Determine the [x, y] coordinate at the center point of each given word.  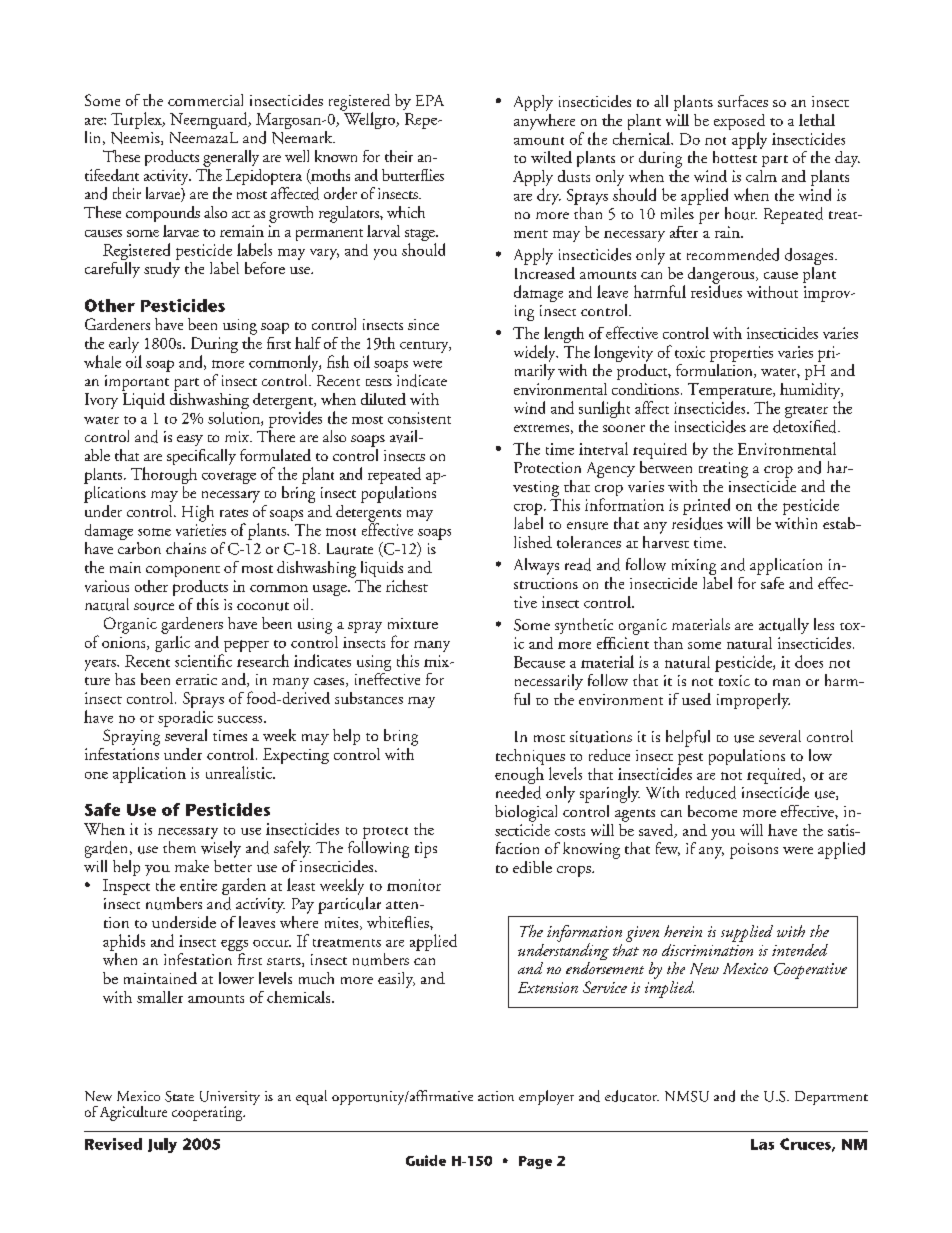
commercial [205, 100]
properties [741, 354]
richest [407, 586]
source [154, 607]
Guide [426, 1160]
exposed [739, 123]
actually [784, 626]
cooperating [208, 1113]
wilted [551, 157]
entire [198, 885]
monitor [414, 885]
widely [536, 353]
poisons [754, 851]
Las [762, 1144]
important [137, 383]
